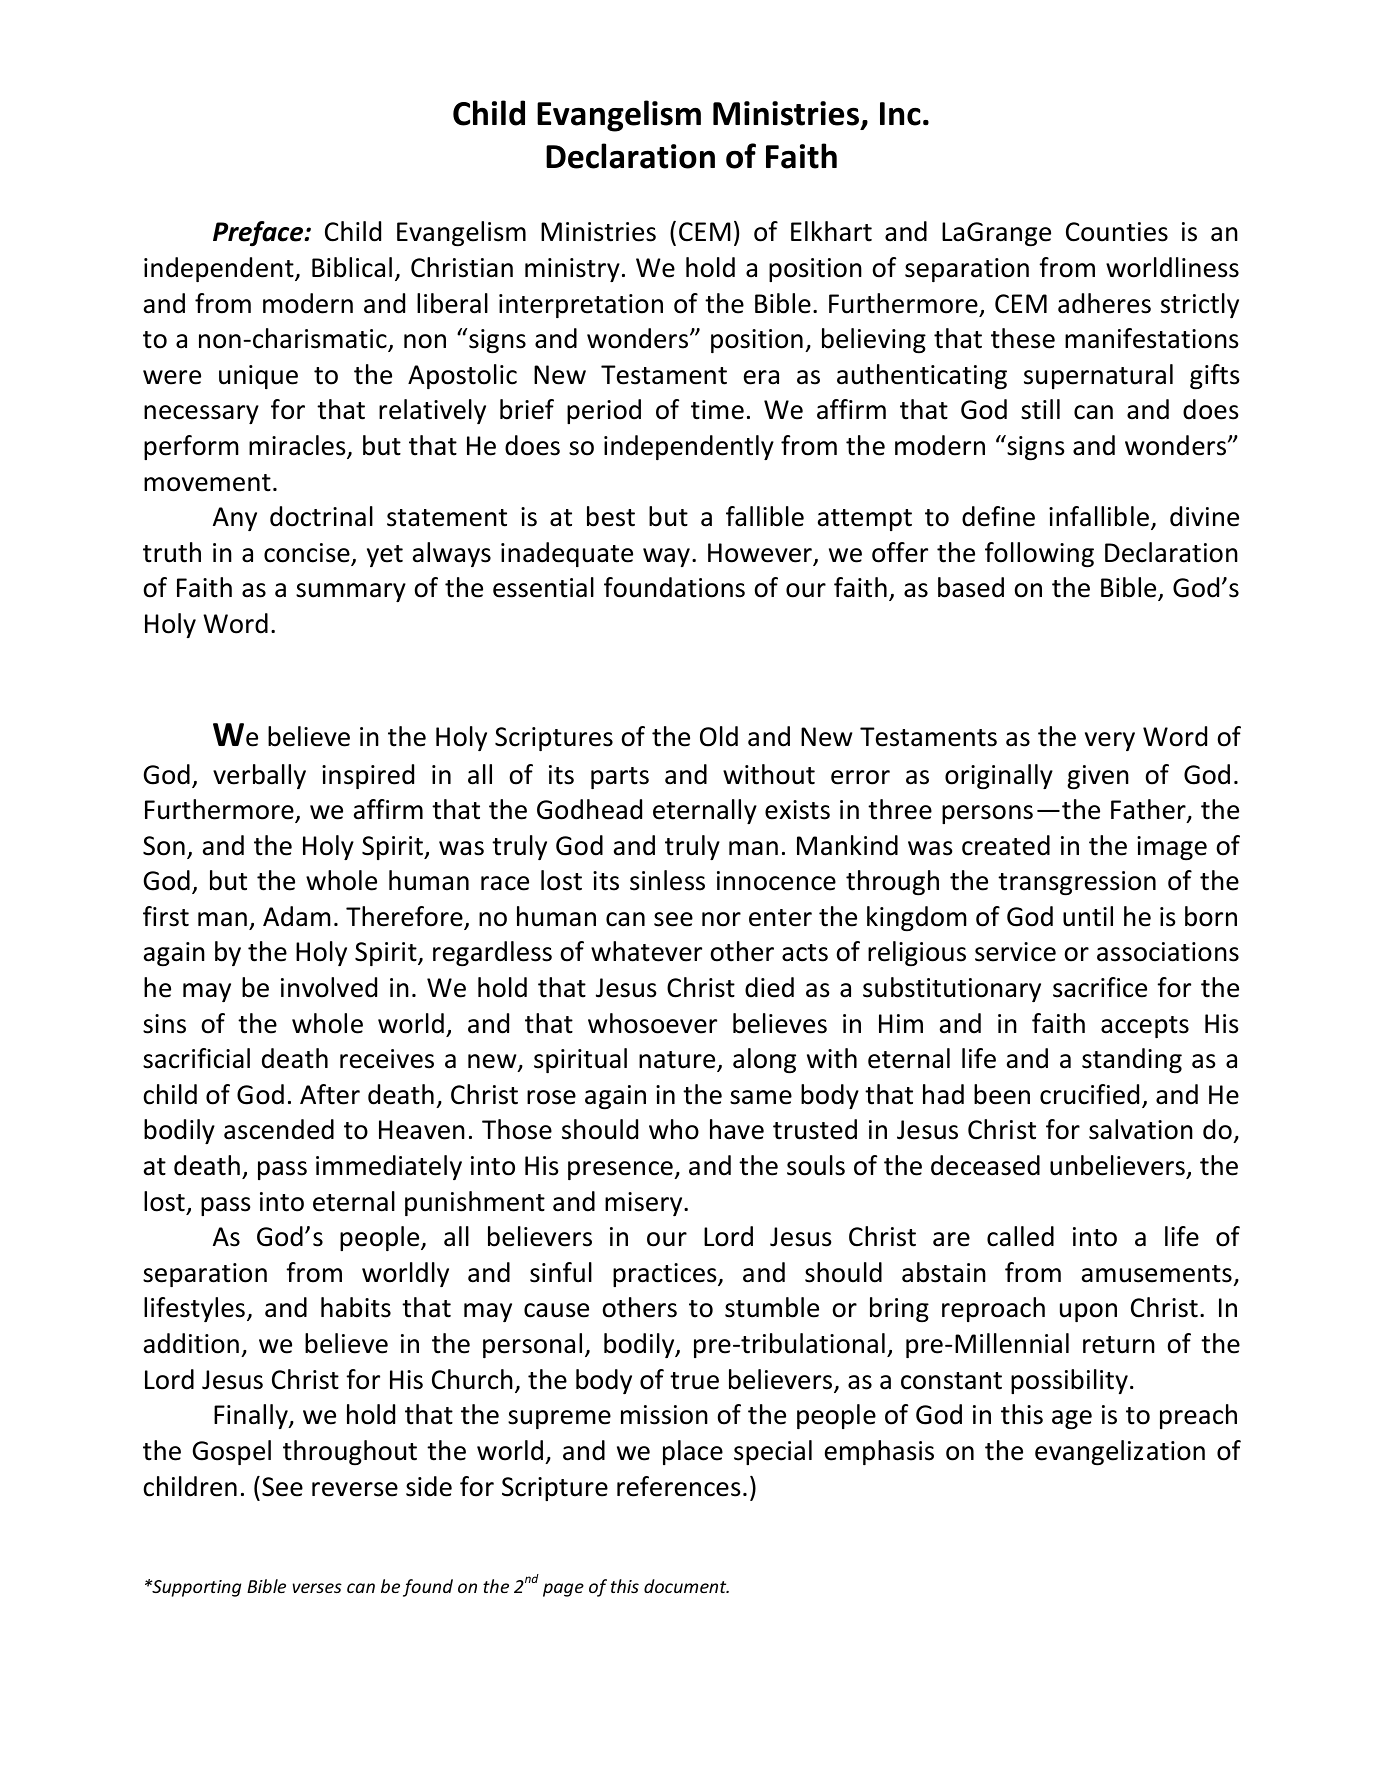 This screenshot has height=1776, width=1373. Describe the element at coordinates (1077, 883) in the screenshot. I see `transgression` at that location.
